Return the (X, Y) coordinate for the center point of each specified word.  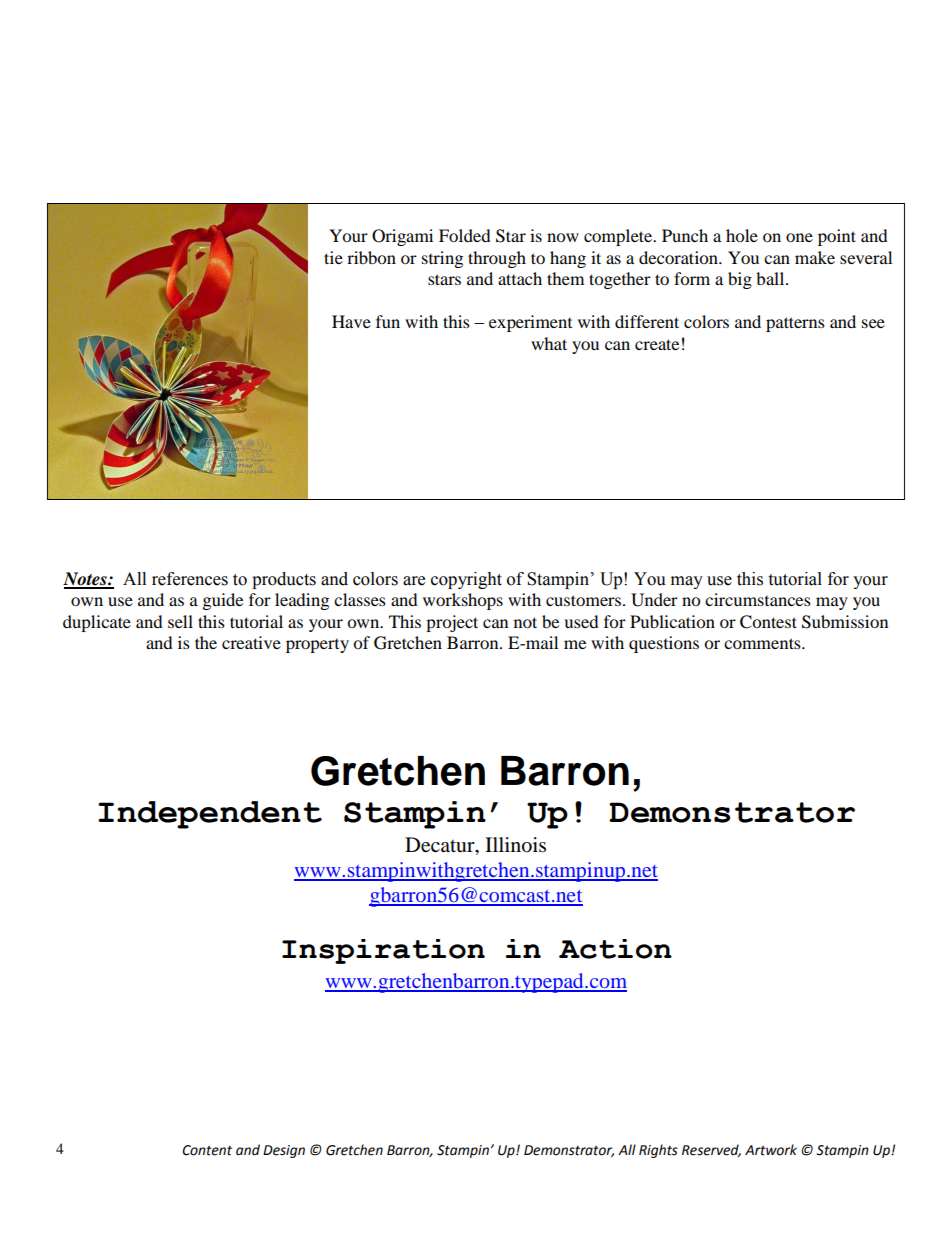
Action (615, 949)
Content (207, 1150)
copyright (466, 580)
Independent (210, 815)
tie (333, 257)
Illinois (515, 845)
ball (771, 278)
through (497, 259)
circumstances (758, 599)
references (190, 579)
